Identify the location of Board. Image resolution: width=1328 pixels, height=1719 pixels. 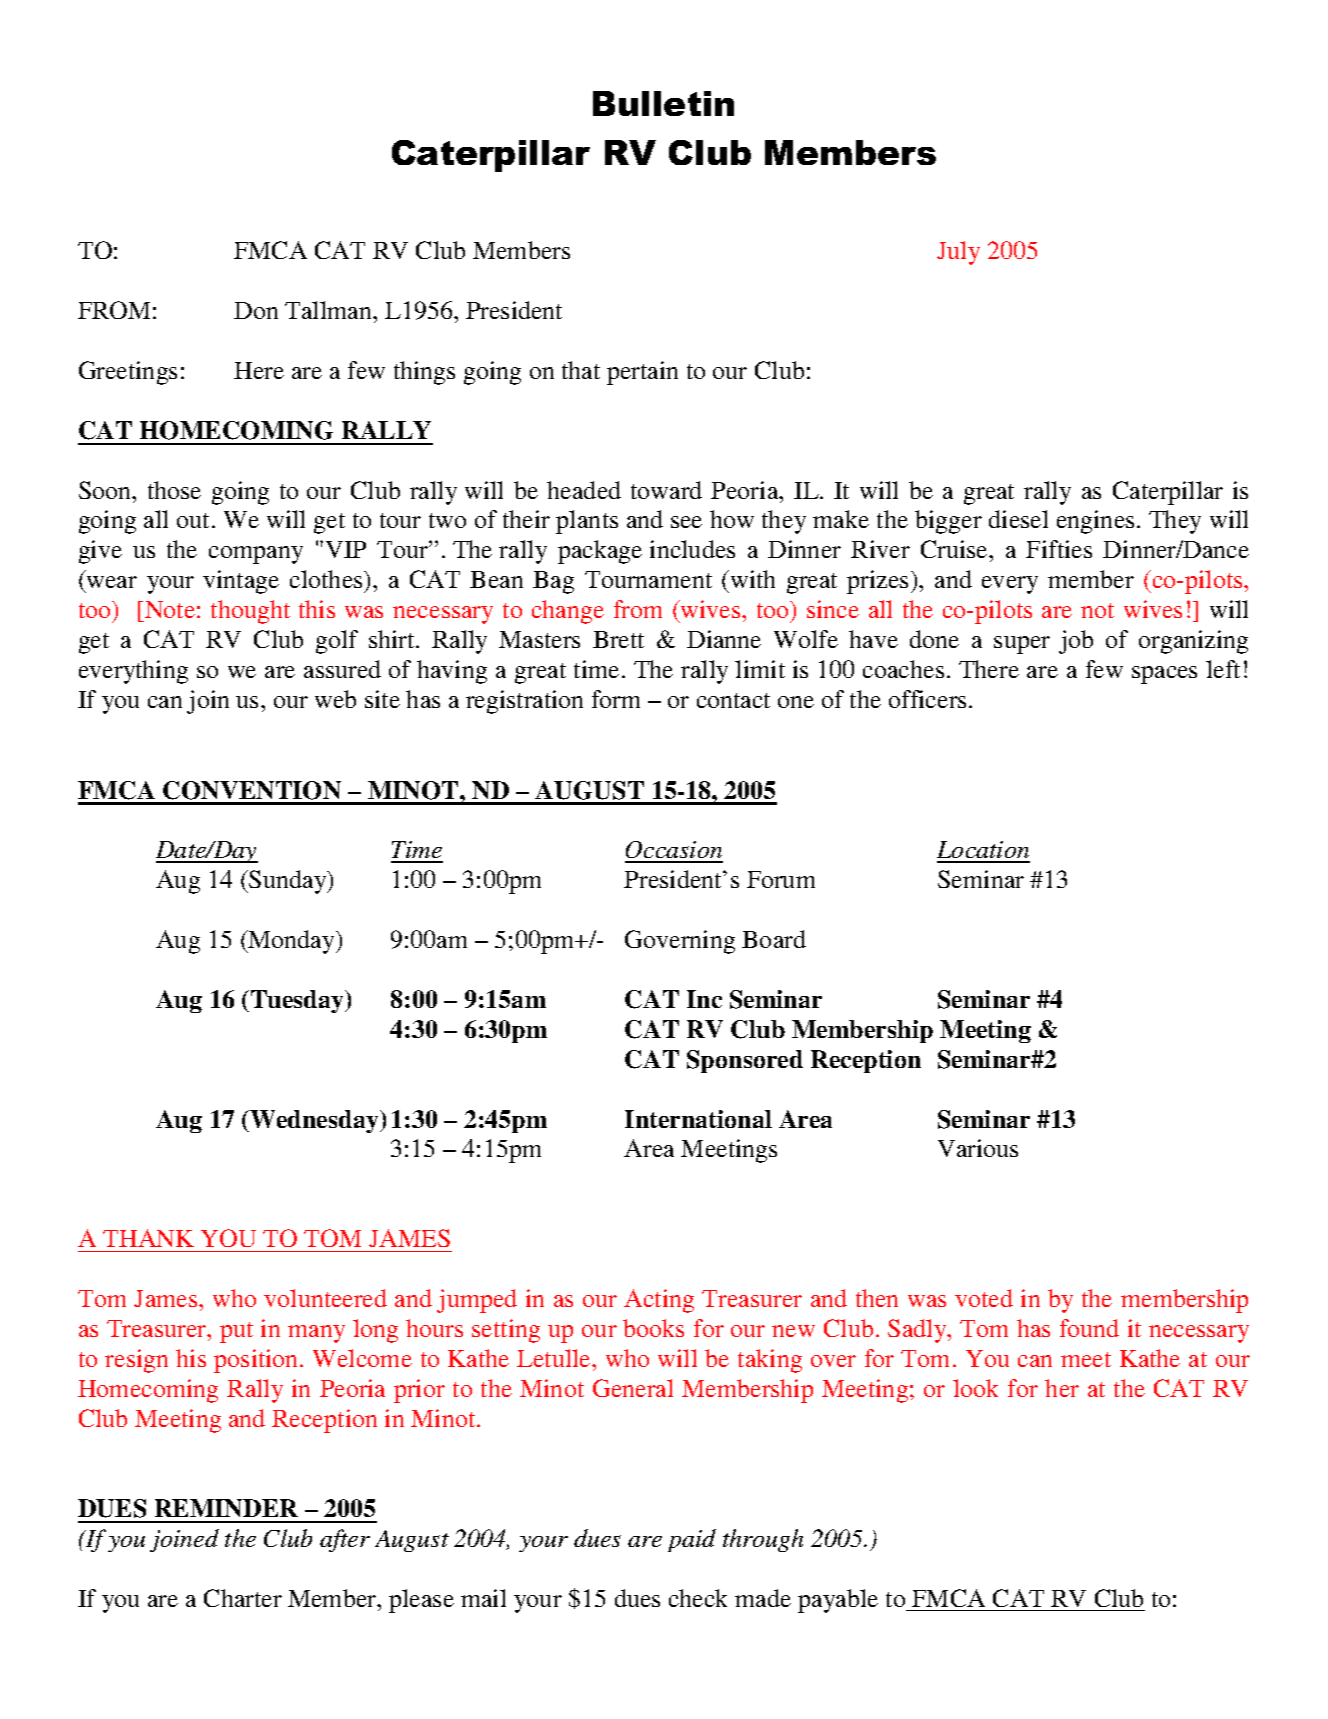
(774, 939).
